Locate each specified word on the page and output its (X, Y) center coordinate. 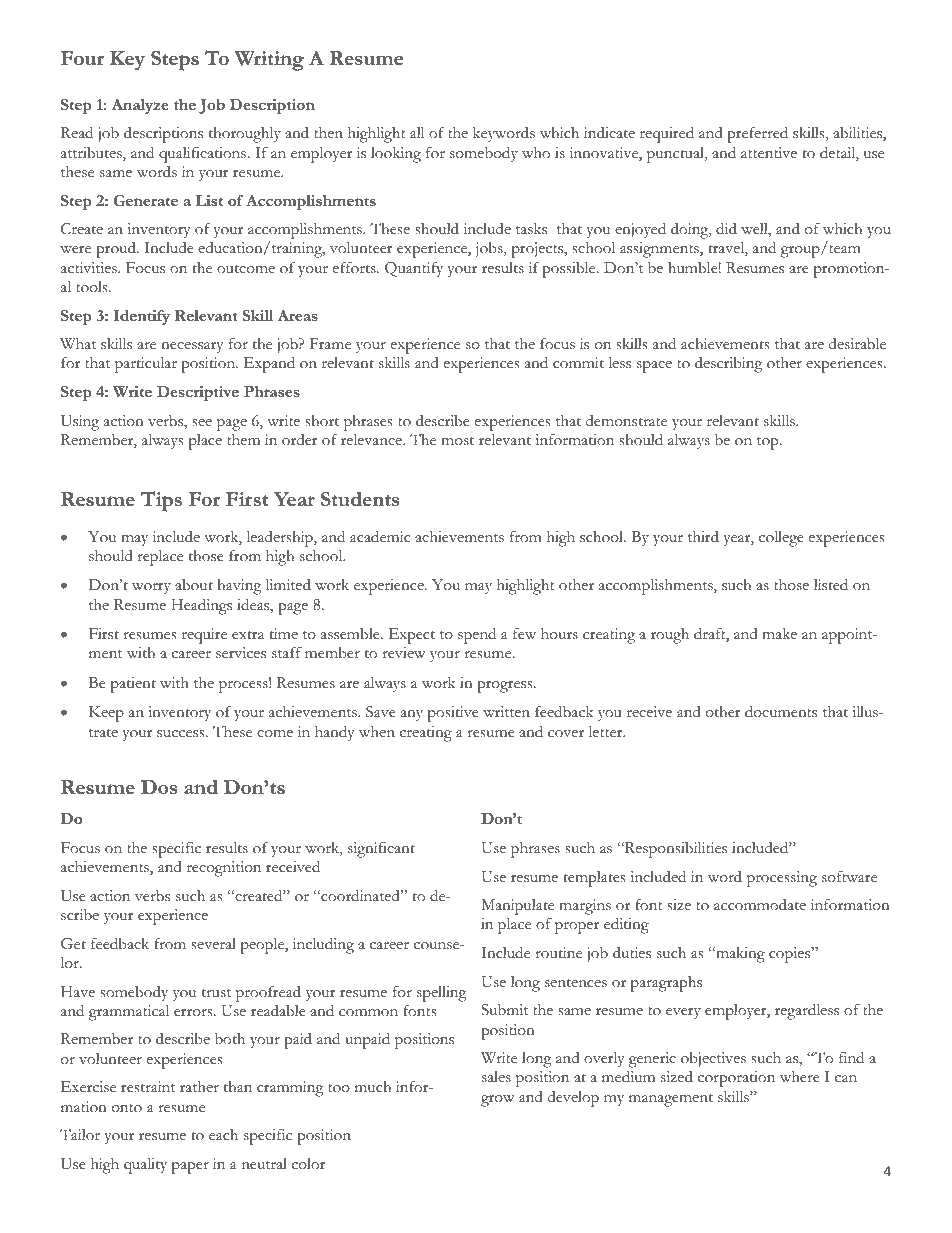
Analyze (140, 106)
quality (145, 1166)
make (779, 633)
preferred (757, 134)
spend (477, 636)
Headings (202, 606)
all (417, 132)
